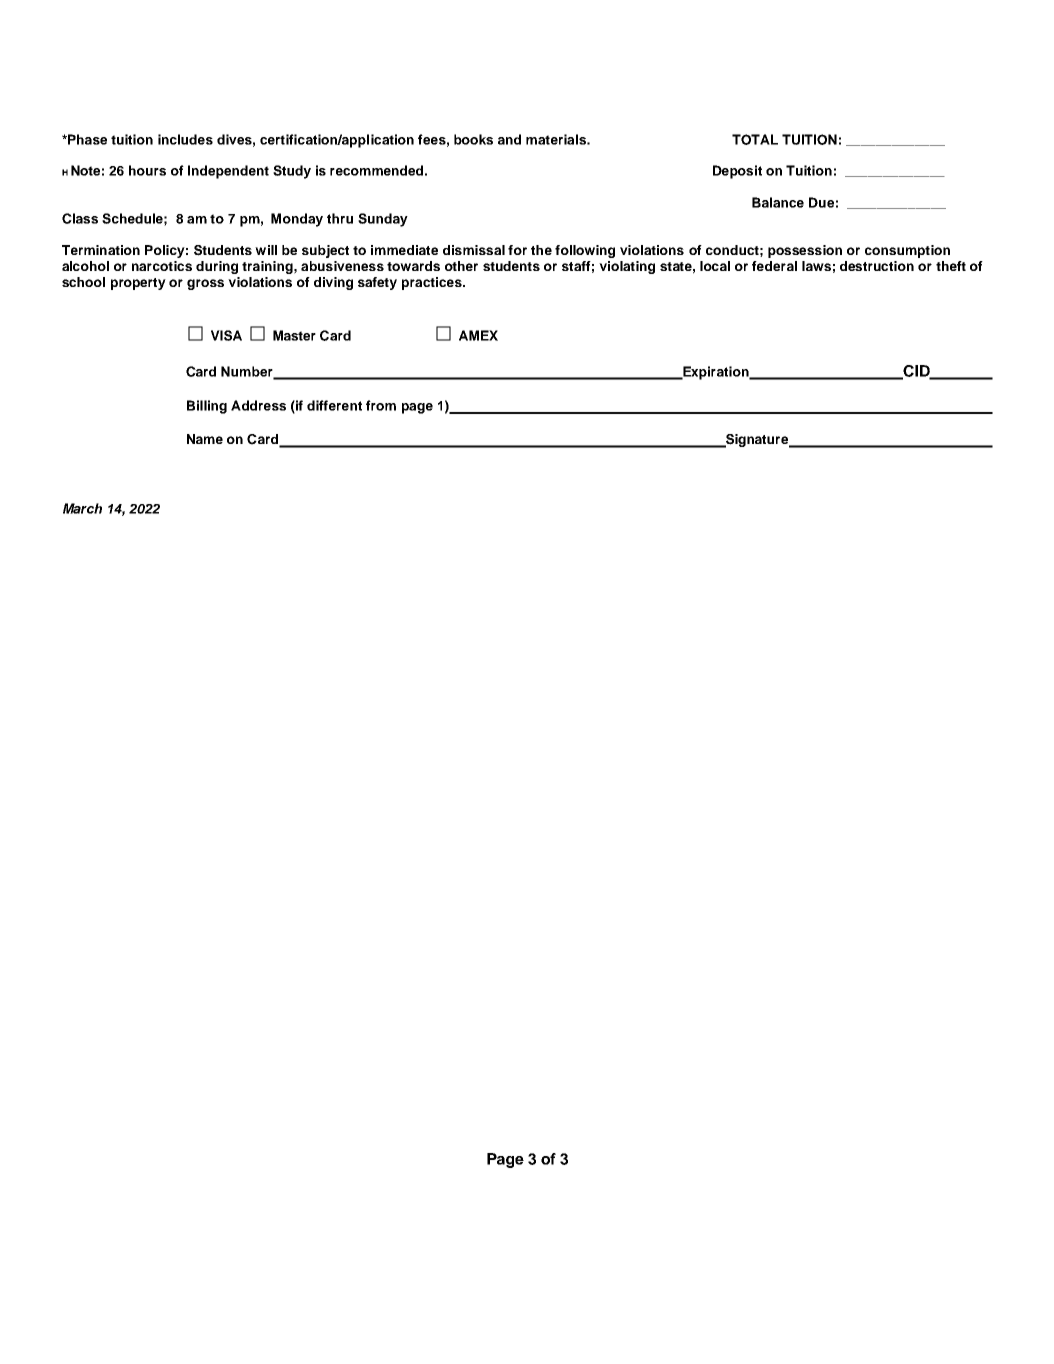 This screenshot has height=1364, width=1054. Describe the element at coordinates (162, 266) in the screenshot. I see `narcotics` at that location.
